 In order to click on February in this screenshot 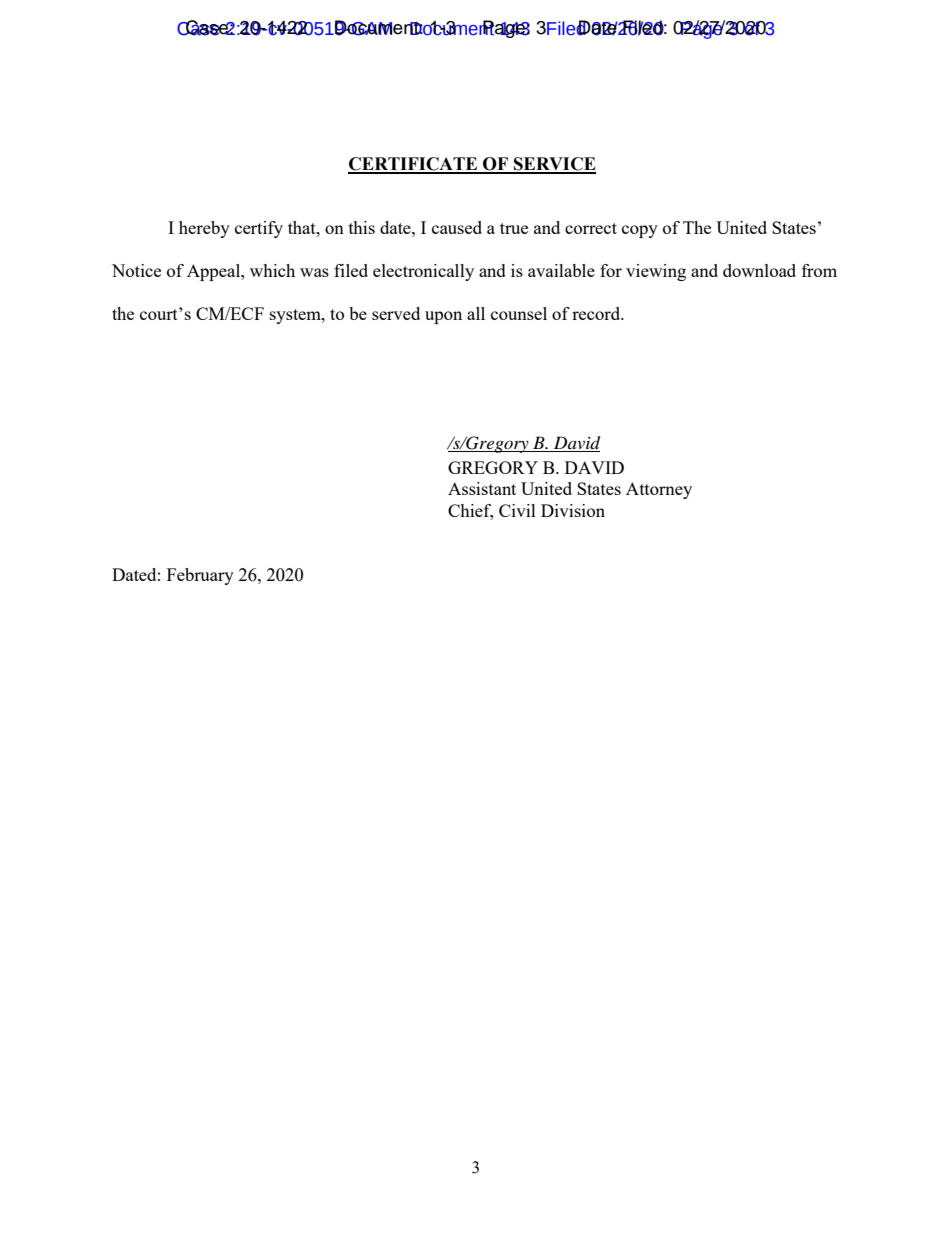, I will do `click(200, 576)`.
